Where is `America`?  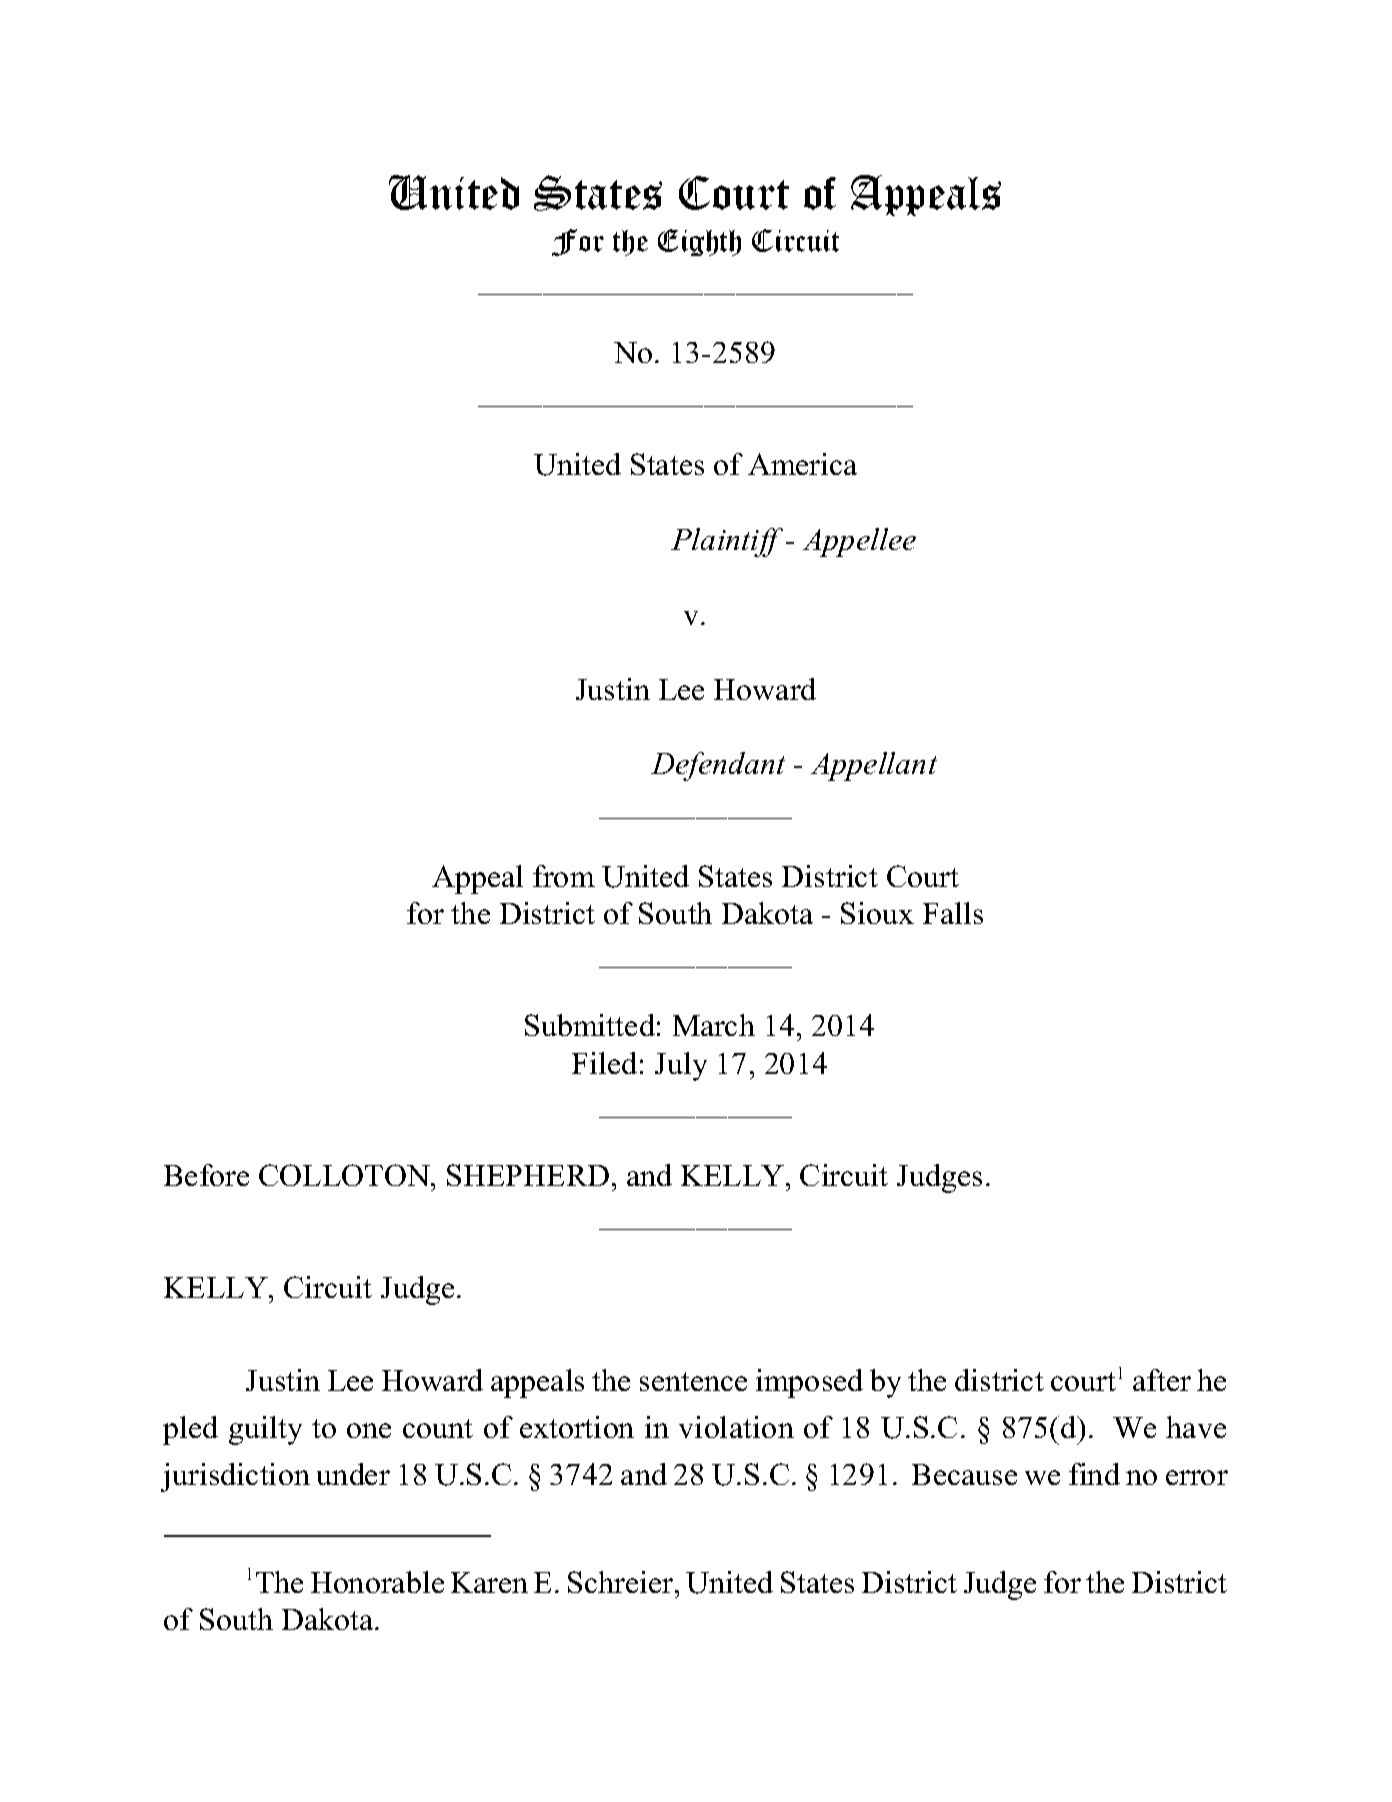 America is located at coordinates (802, 464).
